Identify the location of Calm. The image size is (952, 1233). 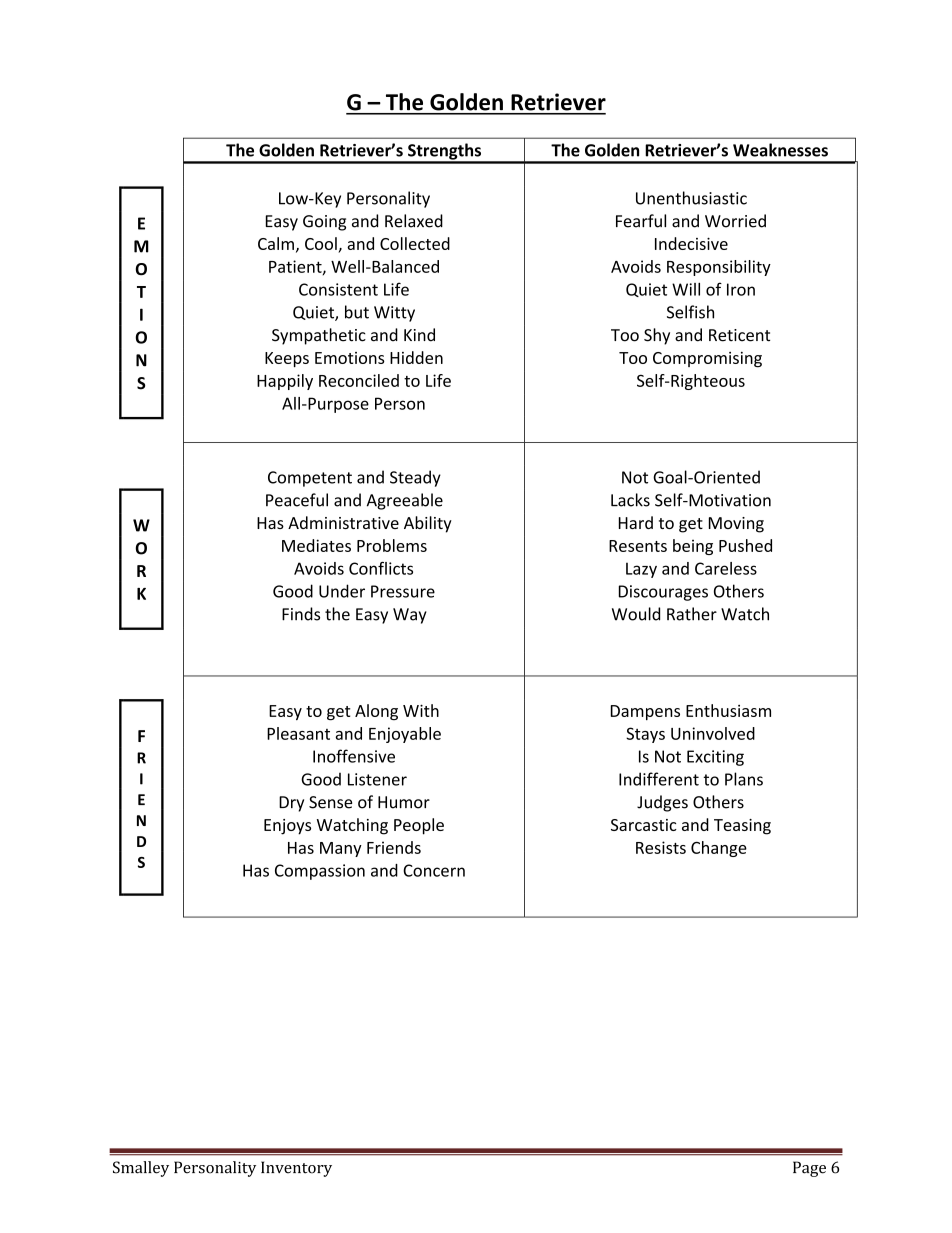
(276, 243).
